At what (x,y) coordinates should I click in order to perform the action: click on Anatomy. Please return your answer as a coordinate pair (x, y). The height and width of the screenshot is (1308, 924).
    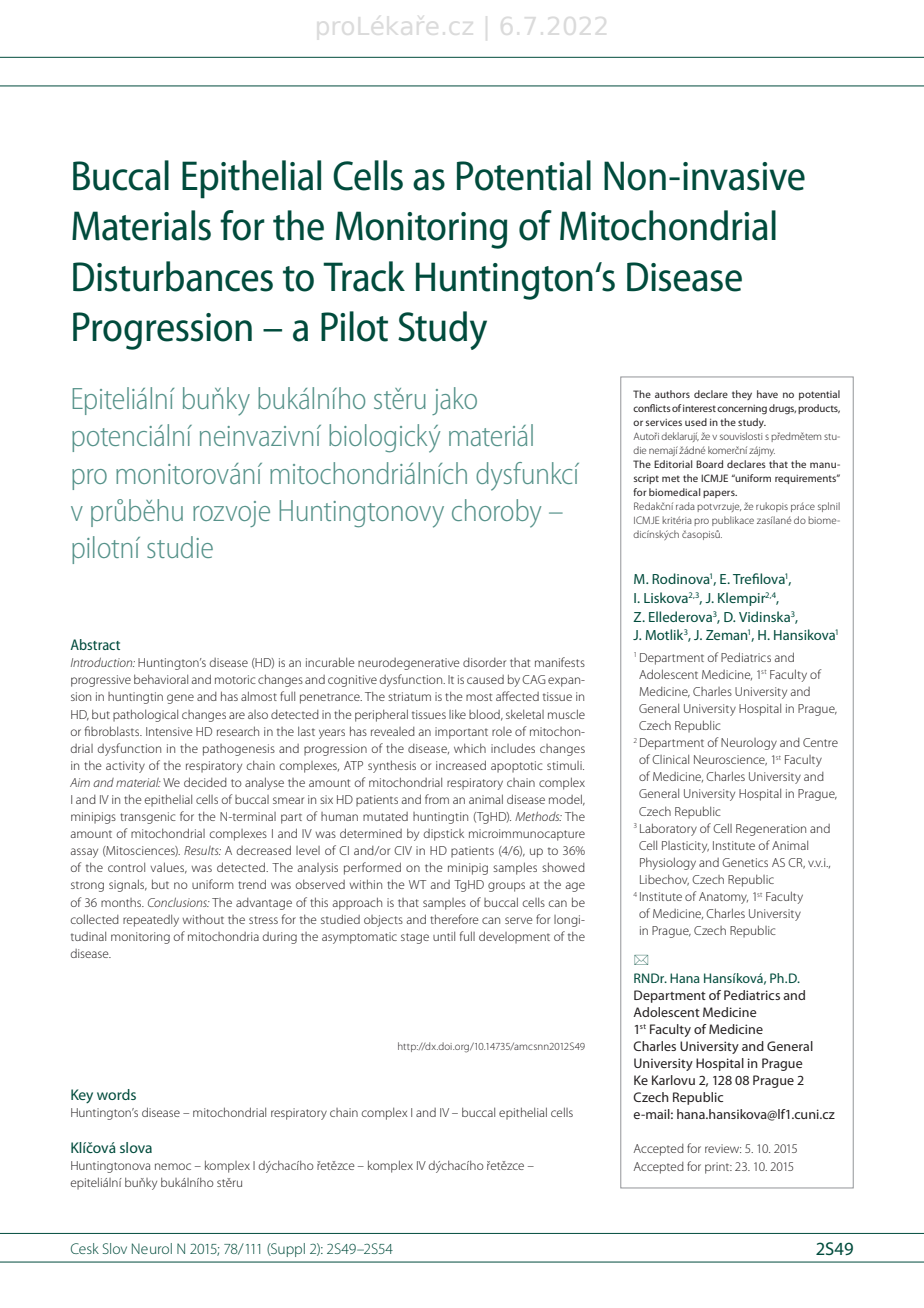
    Looking at the image, I should click on (723, 898).
